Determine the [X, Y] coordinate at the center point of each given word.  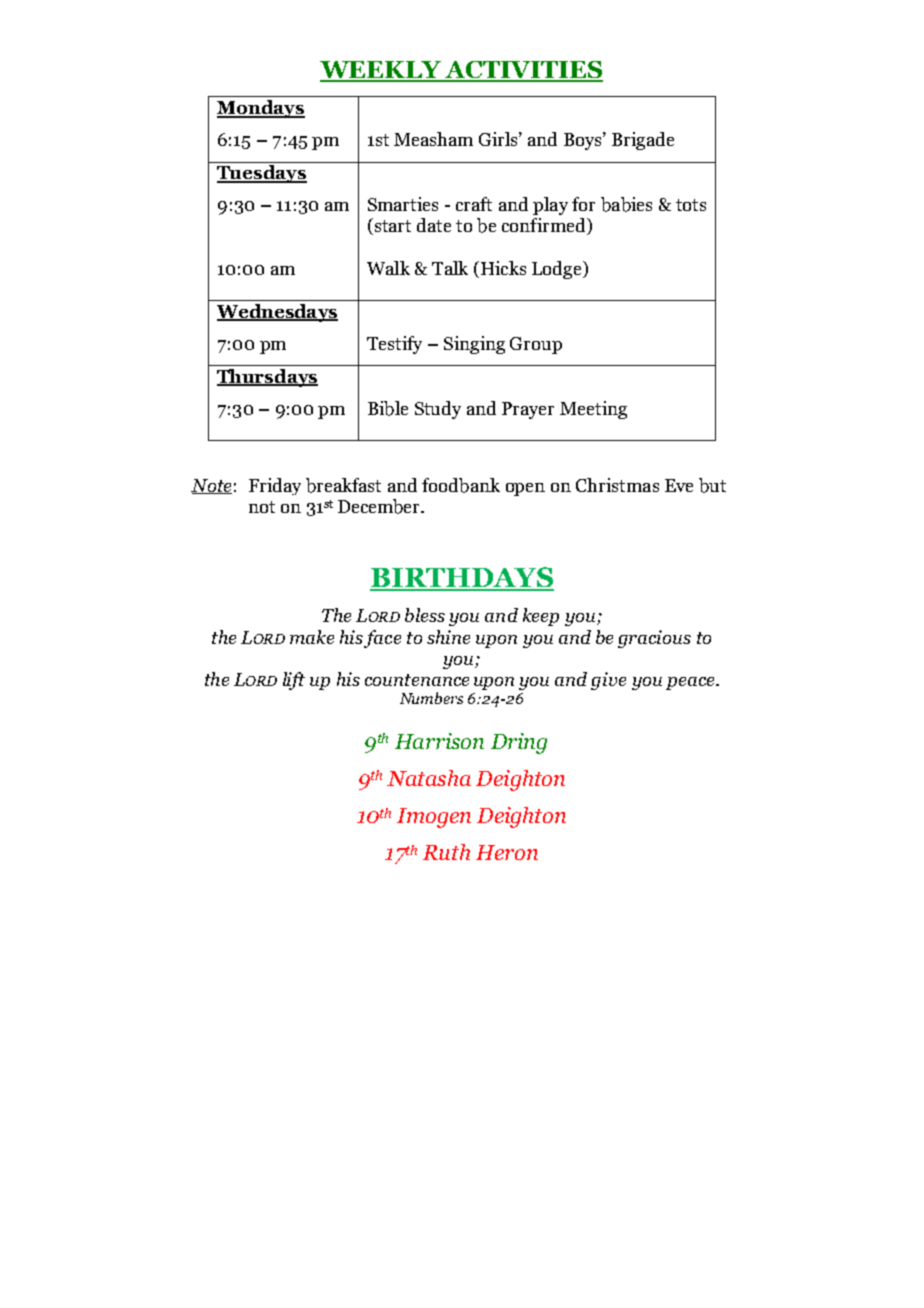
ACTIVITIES [523, 71]
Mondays [261, 109]
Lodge [558, 270]
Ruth [446, 852]
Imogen [434, 818]
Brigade [643, 141]
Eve [679, 485]
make [312, 637]
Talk [450, 268]
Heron [507, 852]
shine [448, 637]
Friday [275, 486]
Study [438, 410]
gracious [654, 639]
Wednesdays [277, 313]
